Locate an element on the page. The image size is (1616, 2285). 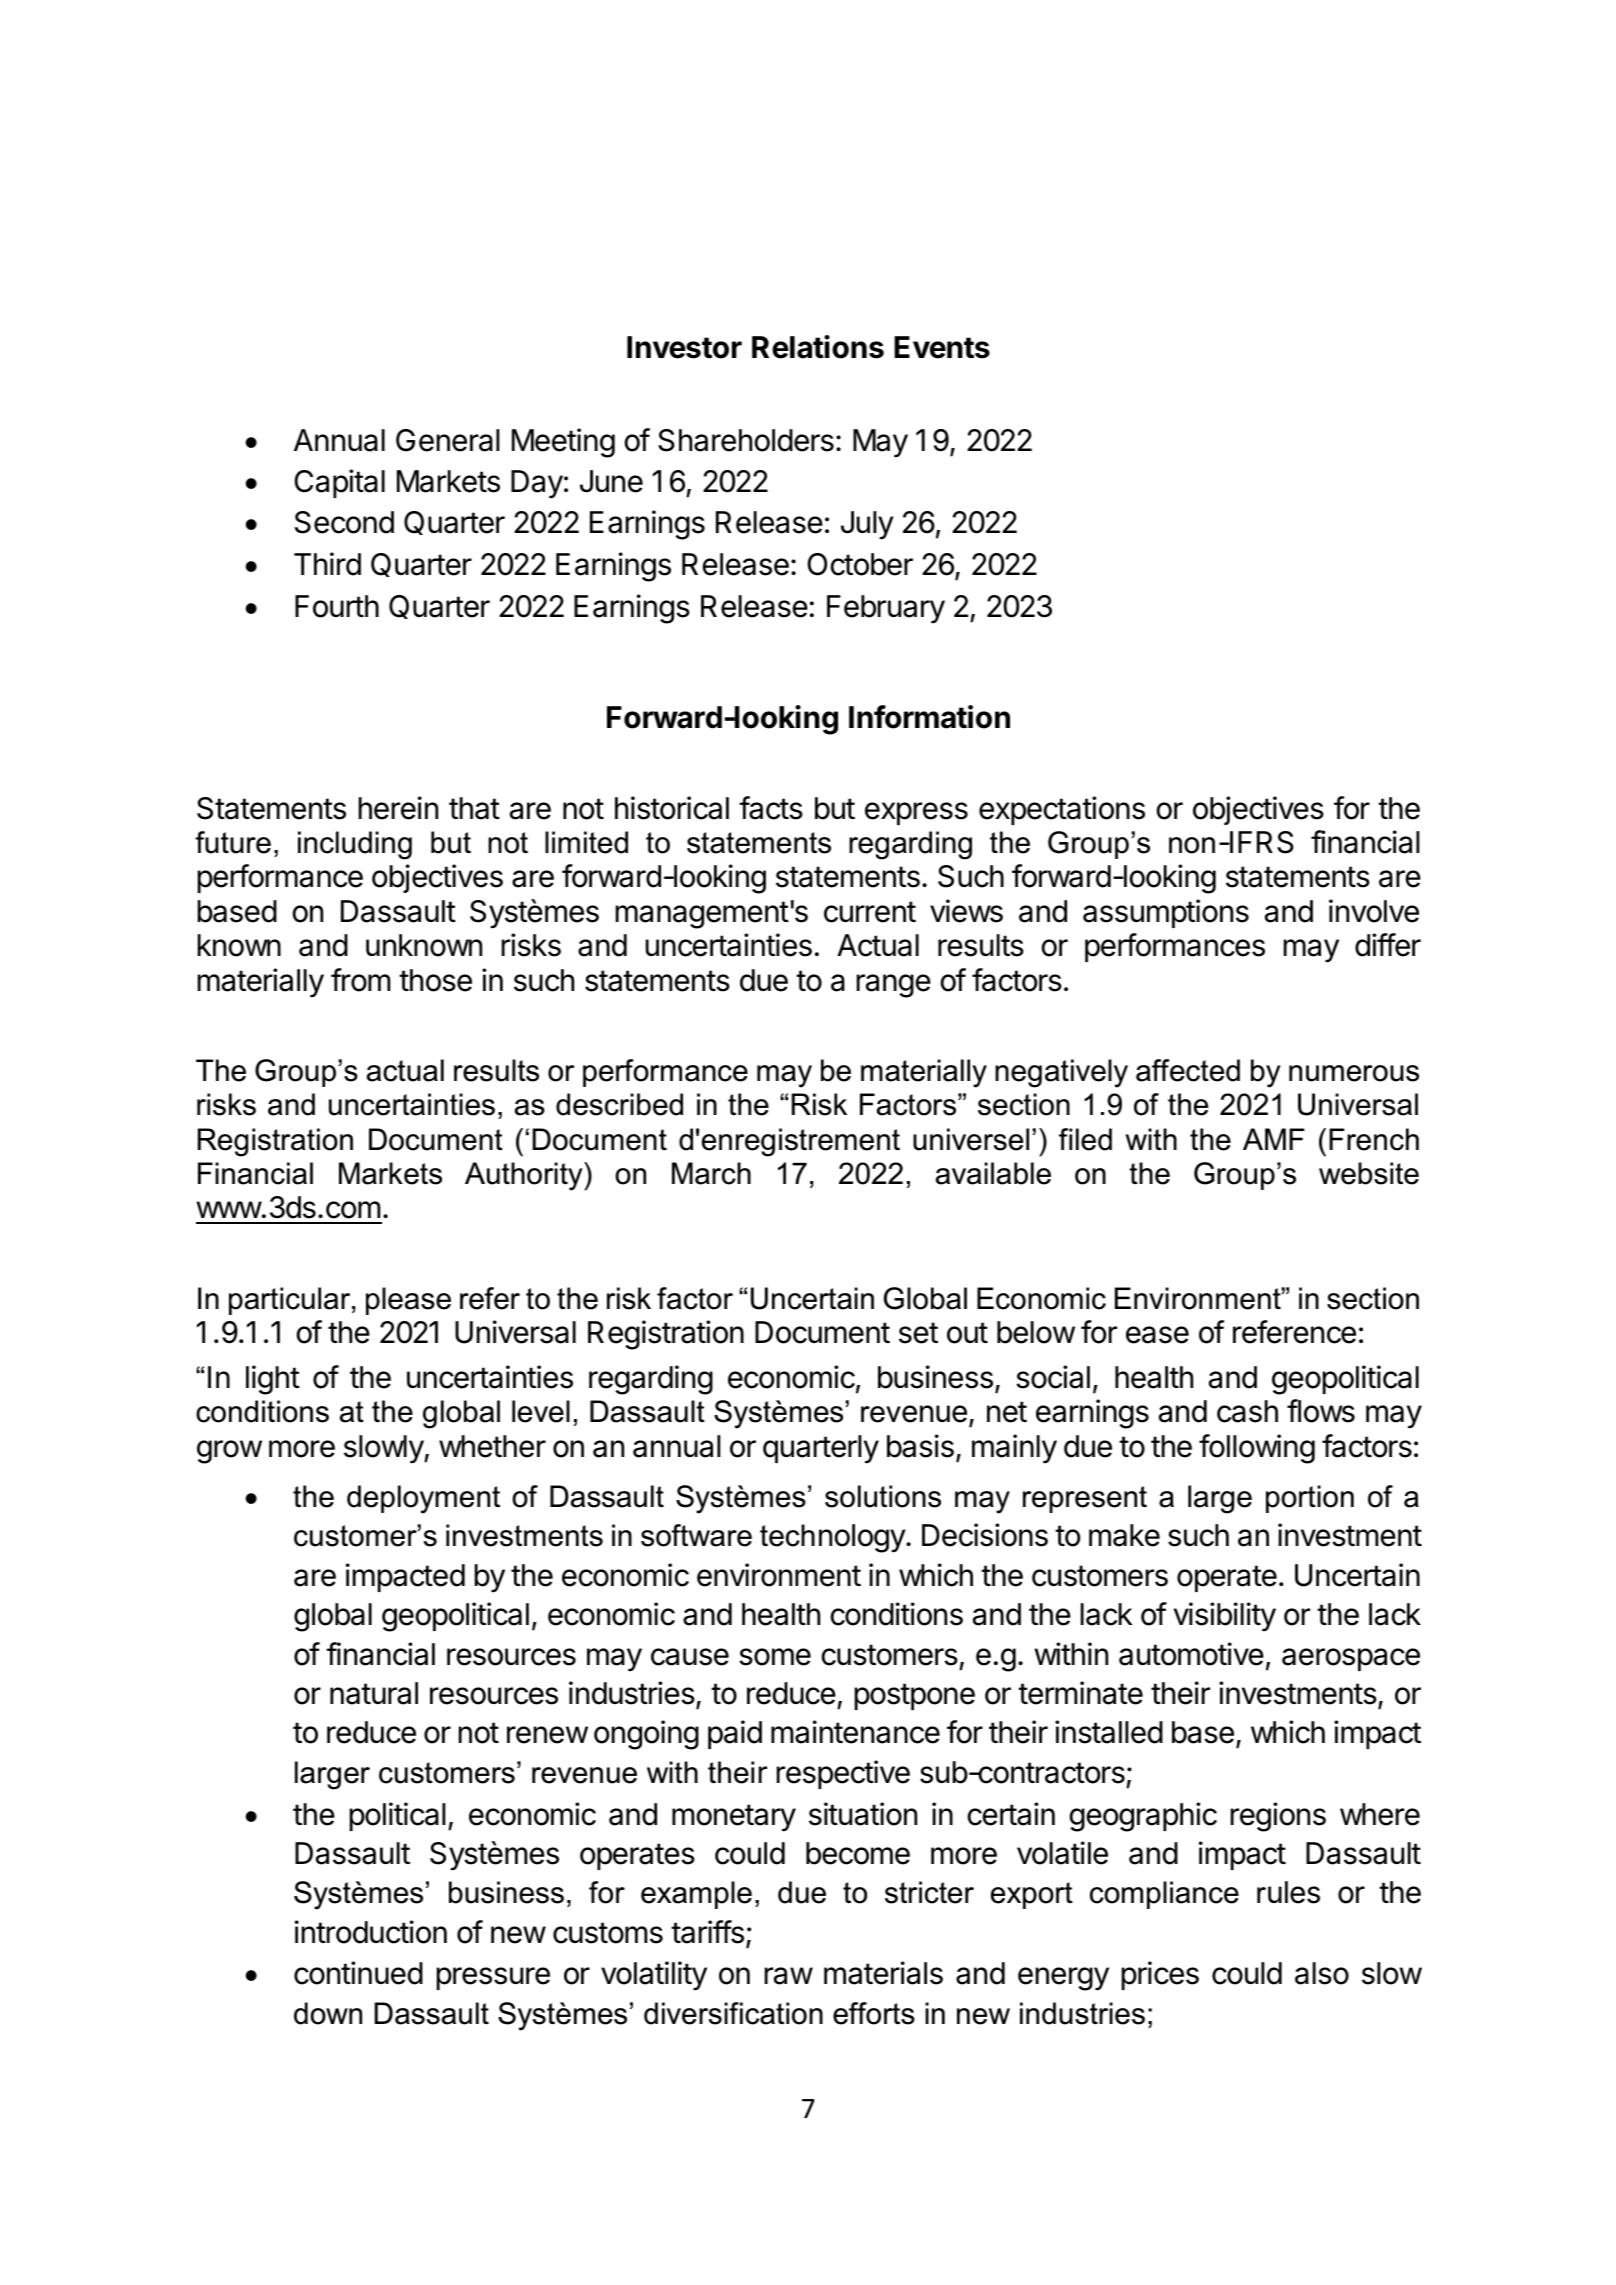
technology is located at coordinates (833, 1538).
